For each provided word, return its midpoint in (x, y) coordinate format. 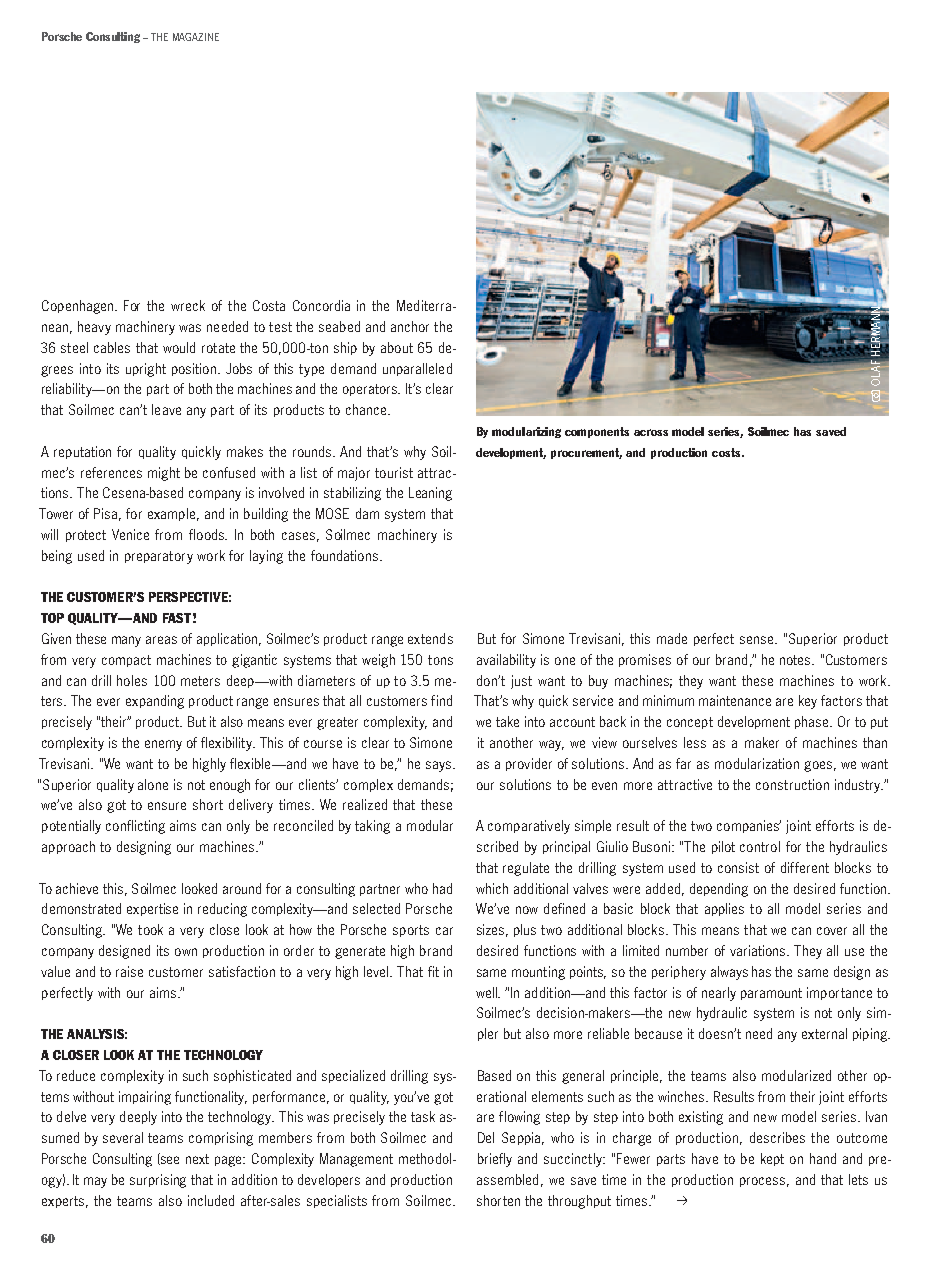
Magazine (196, 37)
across (651, 432)
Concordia (321, 305)
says (440, 766)
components (597, 432)
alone (153, 784)
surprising (158, 1181)
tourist (394, 472)
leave (166, 409)
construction (792, 784)
